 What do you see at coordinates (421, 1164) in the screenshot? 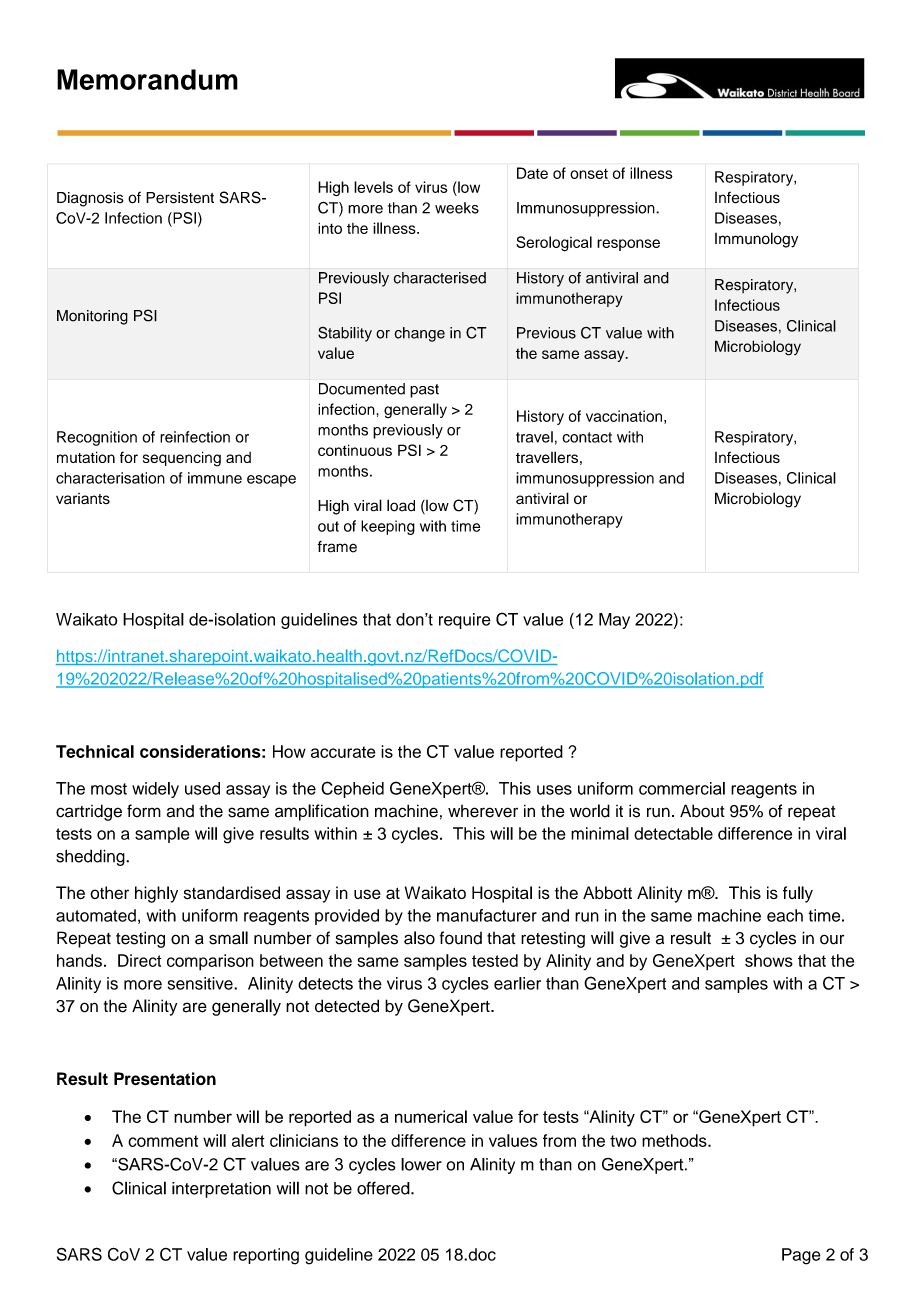
I see `lower` at bounding box center [421, 1164].
